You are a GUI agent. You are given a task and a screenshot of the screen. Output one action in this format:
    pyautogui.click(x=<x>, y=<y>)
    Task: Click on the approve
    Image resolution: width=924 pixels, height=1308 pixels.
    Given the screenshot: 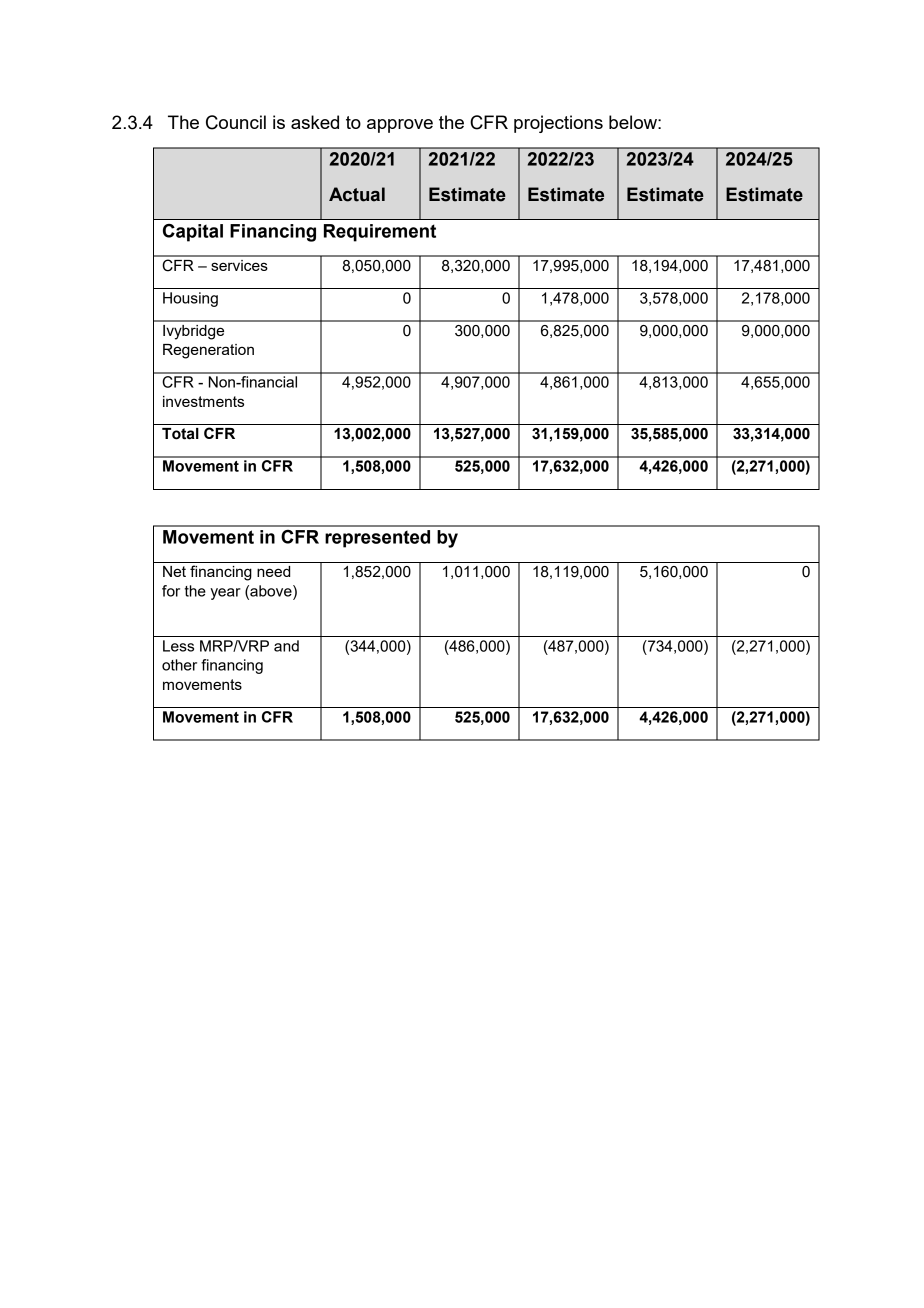 What is the action you would take?
    pyautogui.click(x=400, y=126)
